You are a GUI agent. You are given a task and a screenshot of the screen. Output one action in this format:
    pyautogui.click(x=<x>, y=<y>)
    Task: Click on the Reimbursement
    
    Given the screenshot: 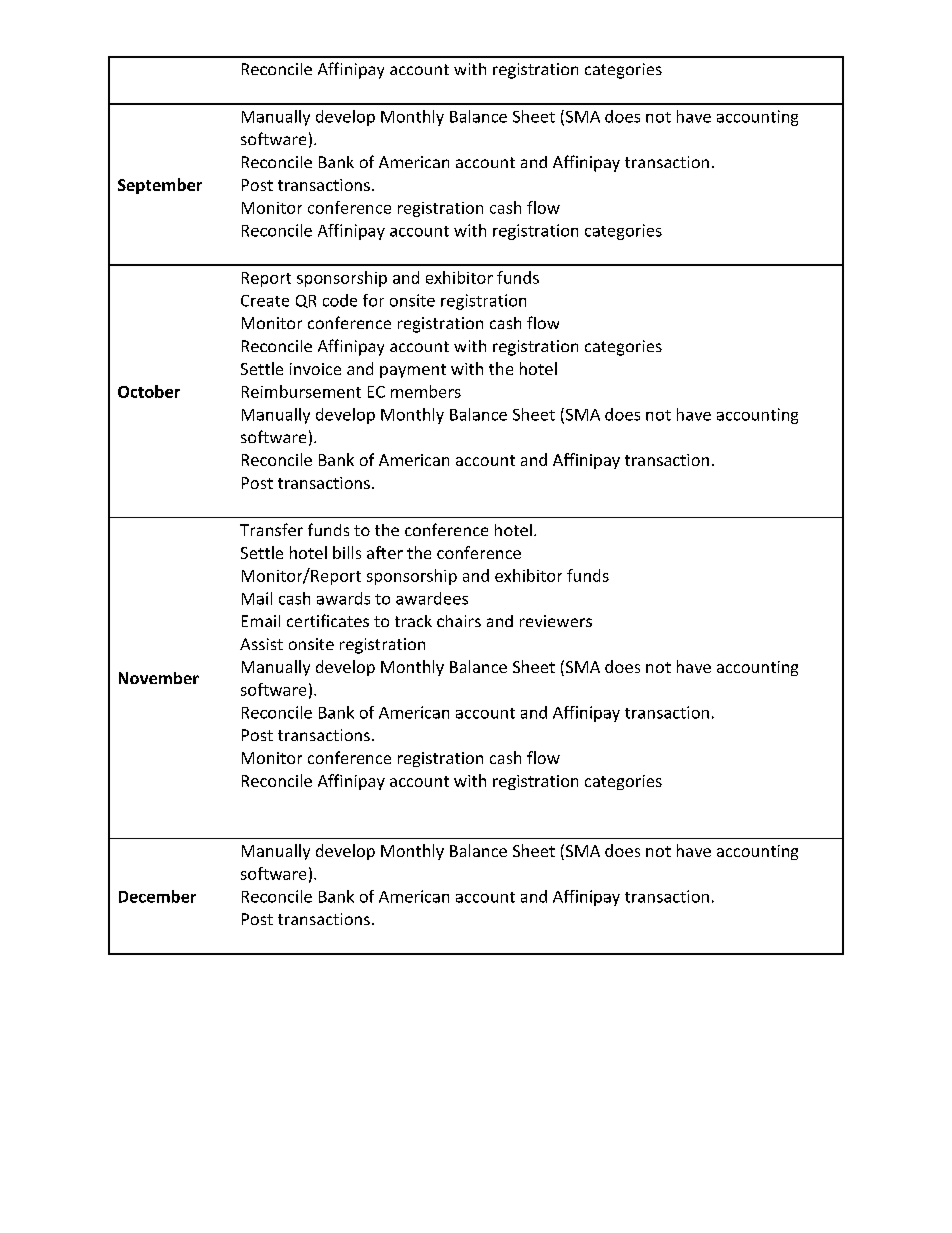 What is the action you would take?
    pyautogui.click(x=301, y=391)
